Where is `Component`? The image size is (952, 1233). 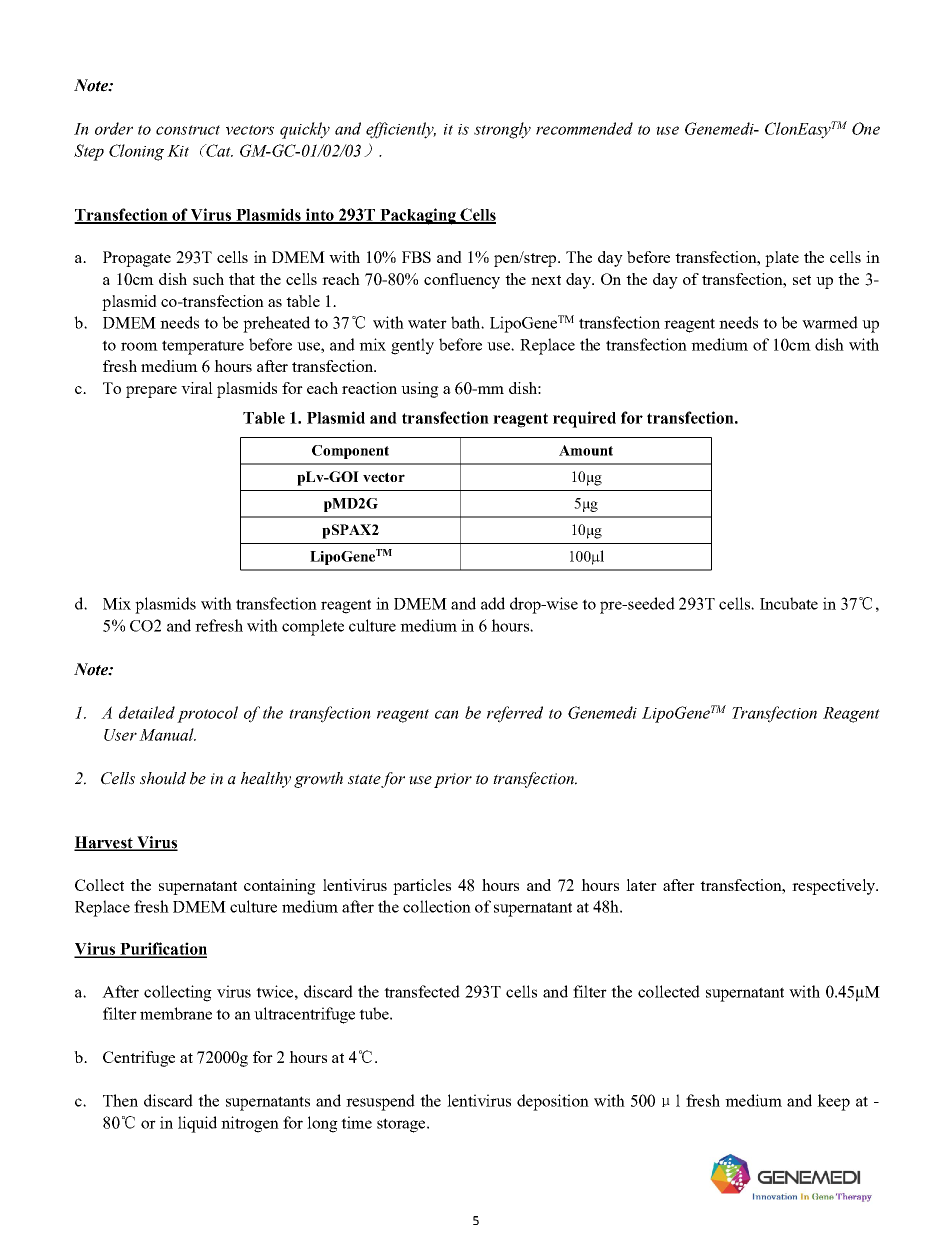 Component is located at coordinates (350, 452).
